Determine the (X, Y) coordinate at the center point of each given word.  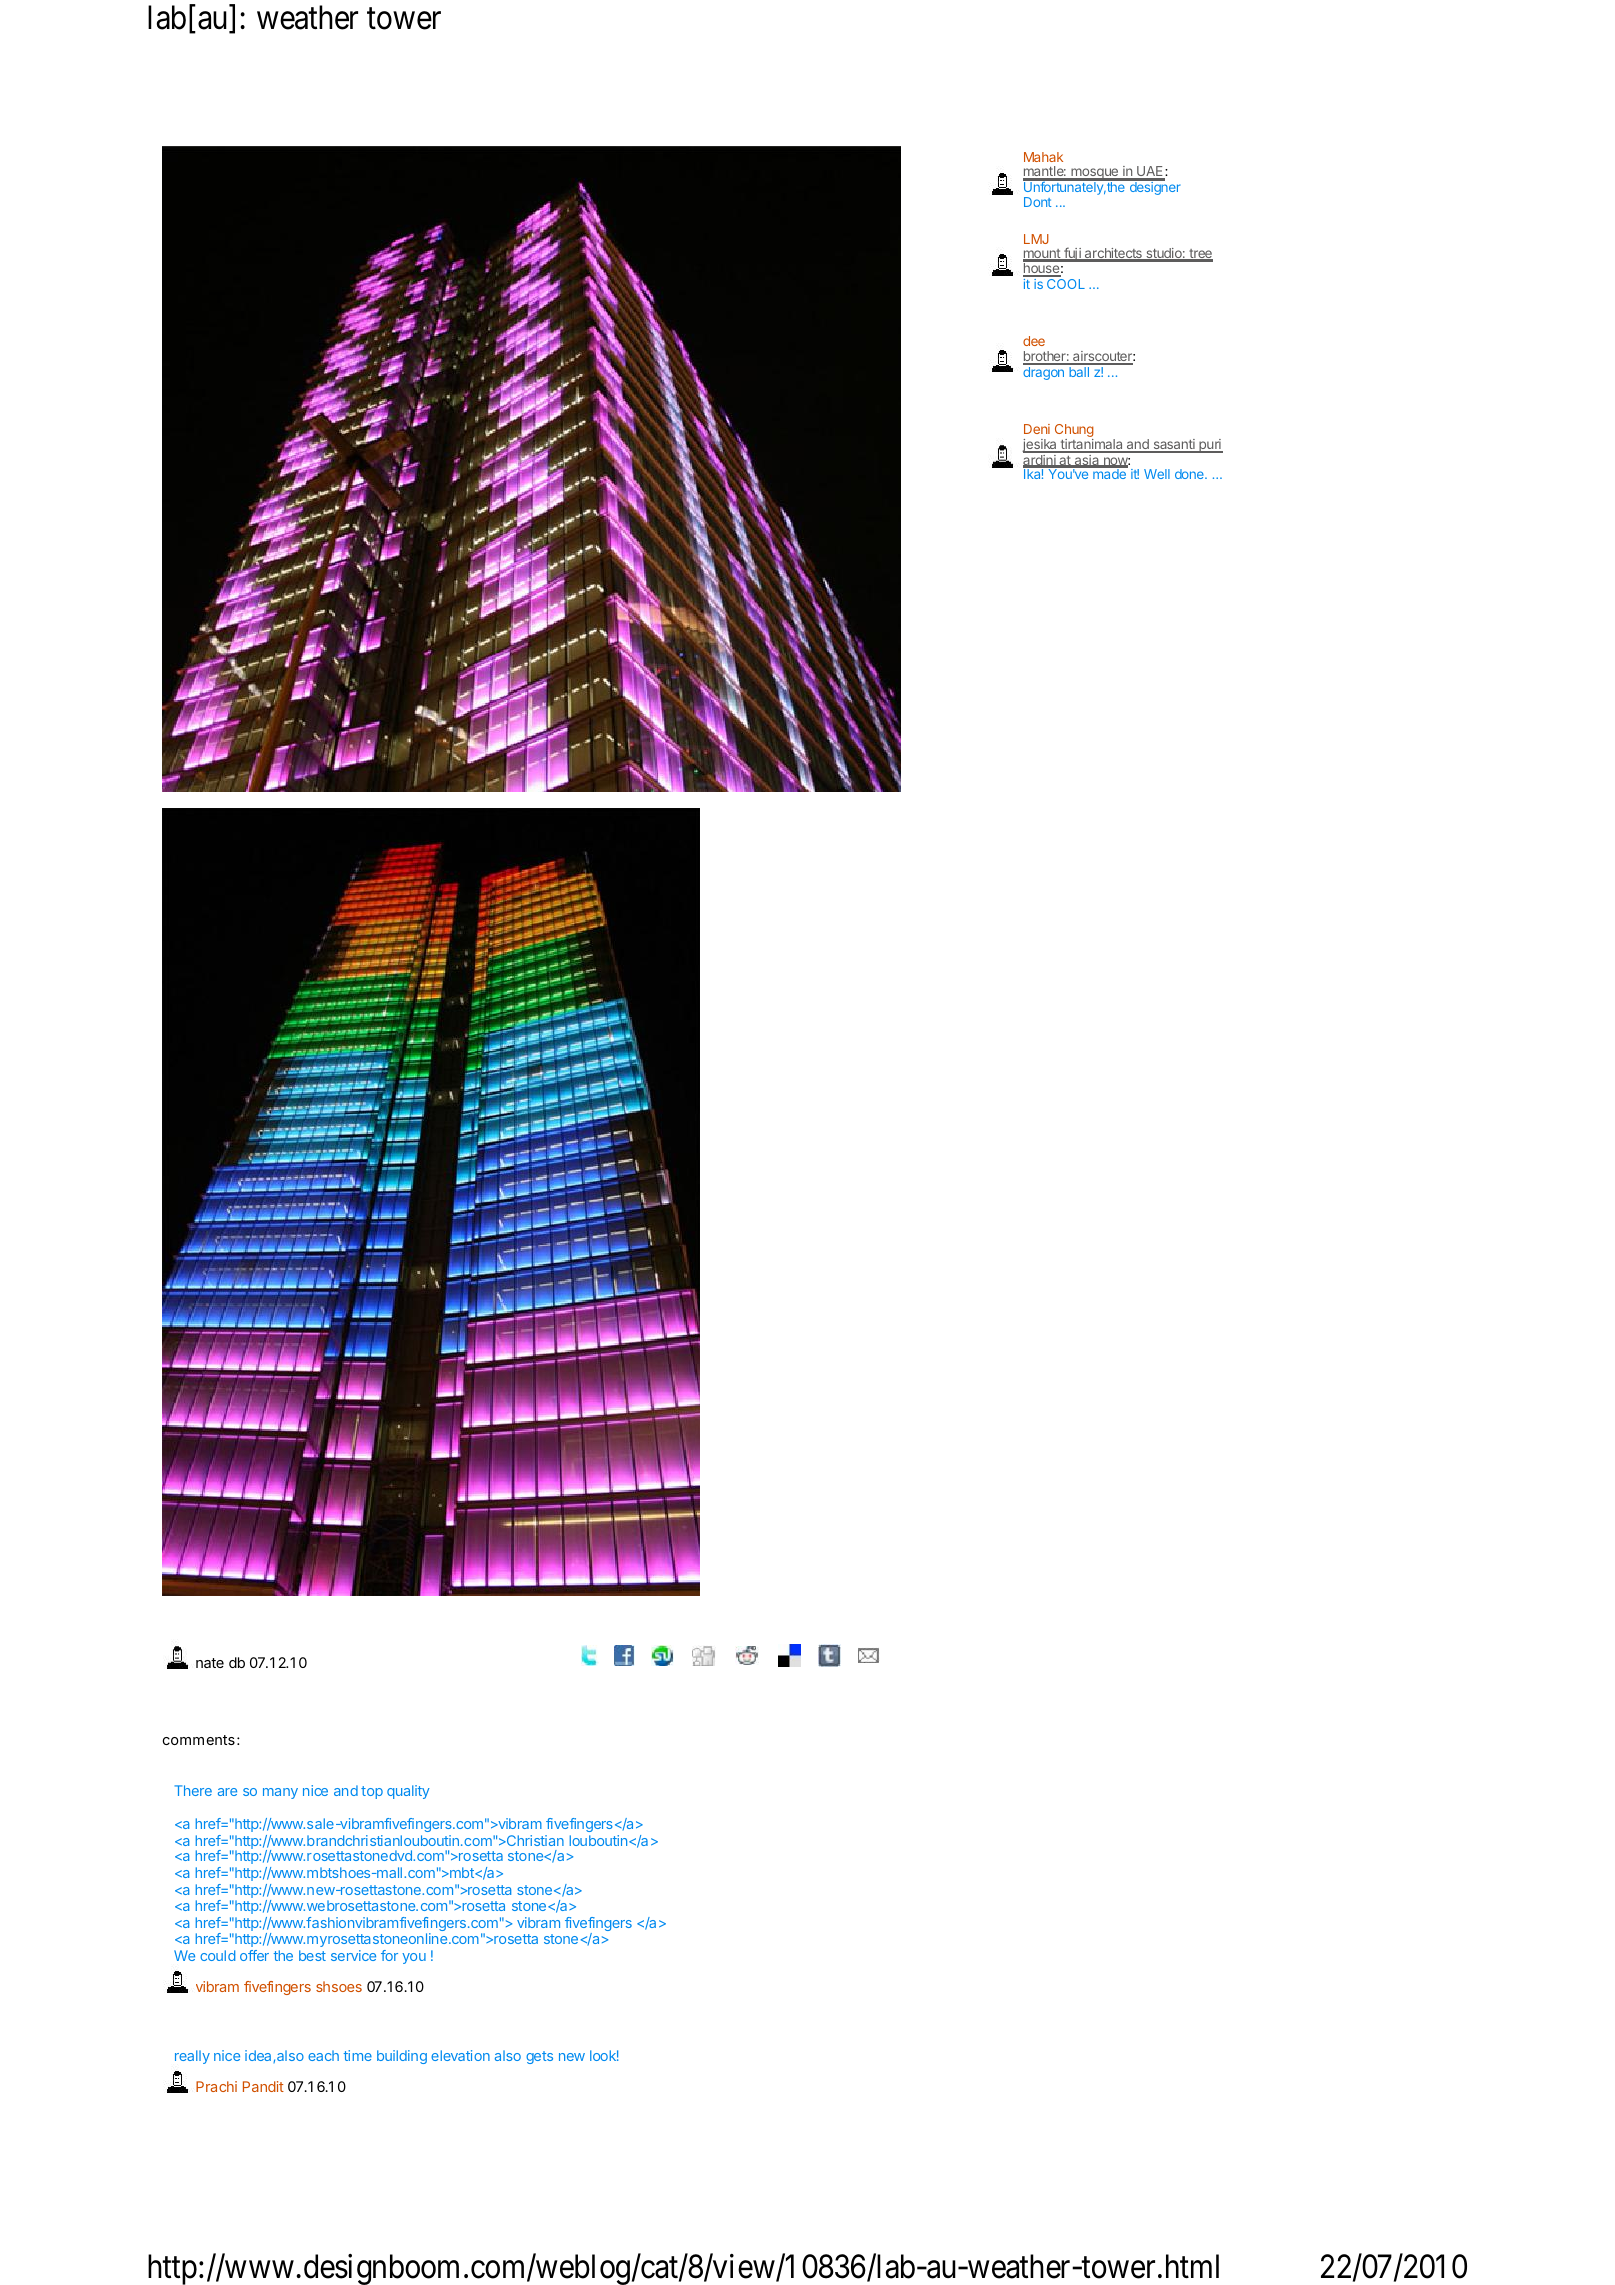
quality (408, 1792)
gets (539, 2057)
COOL (1066, 284)
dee (1034, 341)
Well (1157, 474)
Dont (1037, 202)
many (280, 1793)
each (323, 2055)
